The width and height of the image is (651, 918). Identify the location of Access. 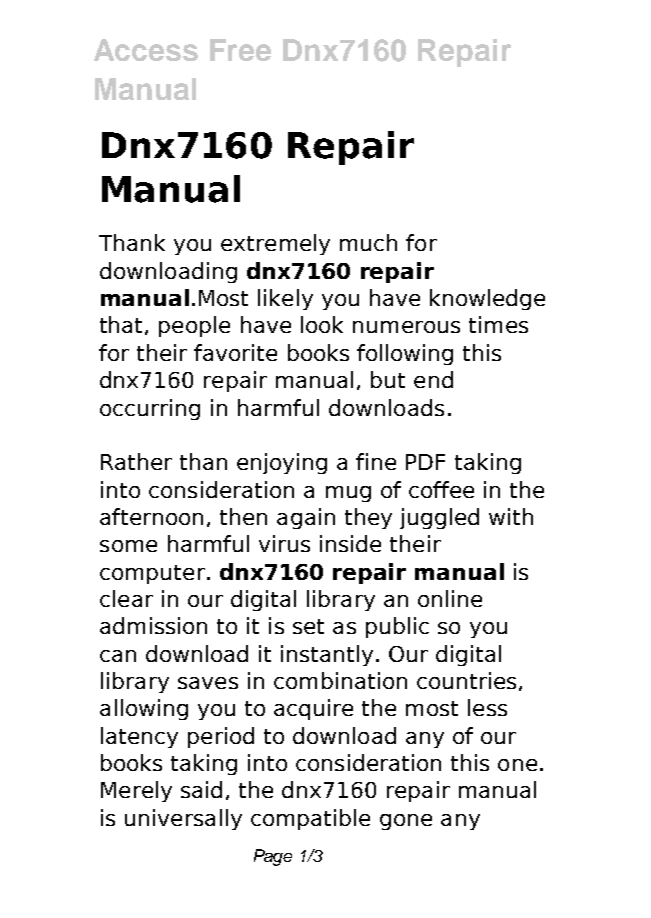
(146, 50).
